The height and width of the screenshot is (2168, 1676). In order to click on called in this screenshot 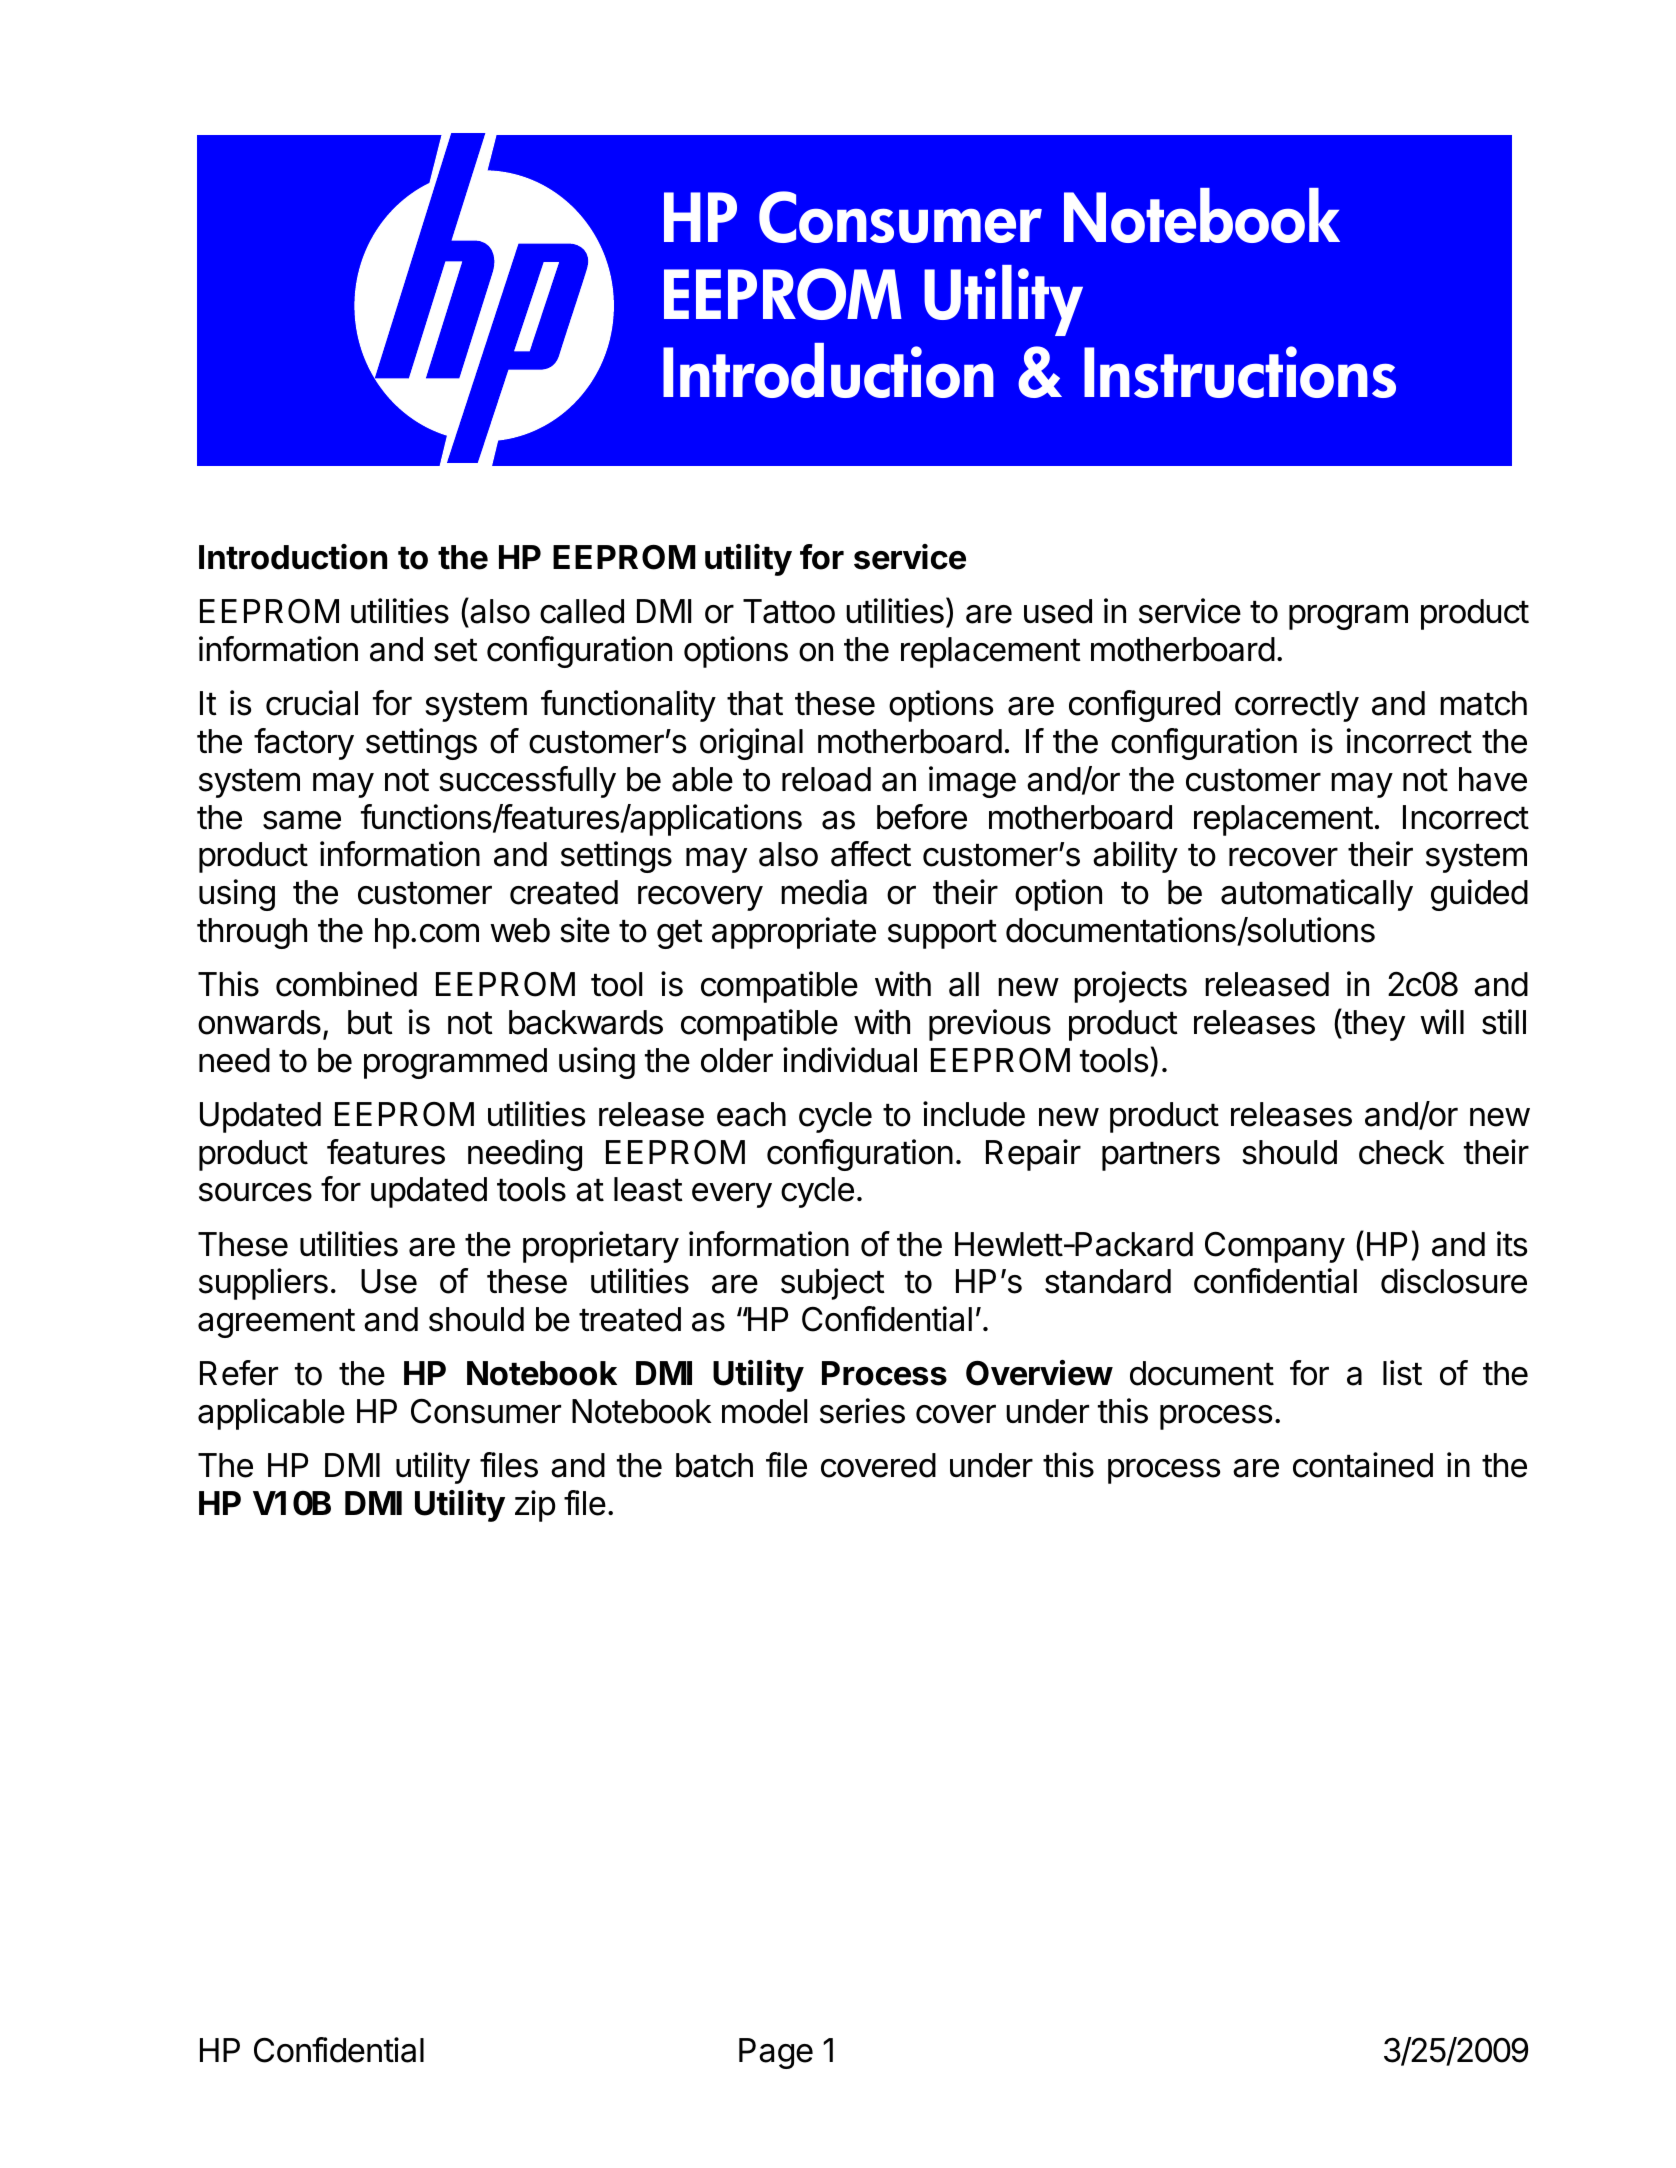, I will do `click(582, 611)`.
